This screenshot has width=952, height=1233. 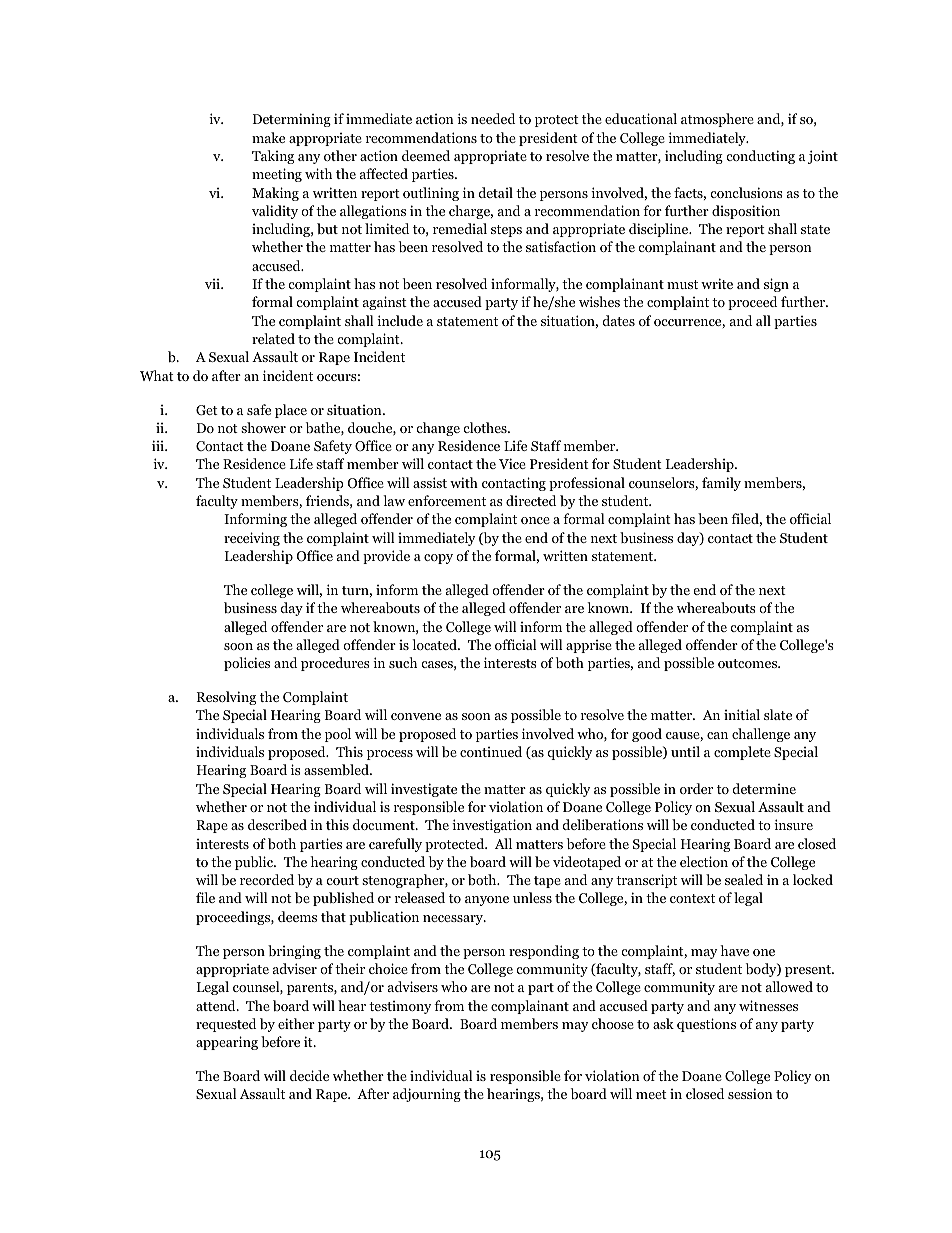 What do you see at coordinates (760, 157) in the screenshot?
I see `conducting` at bounding box center [760, 157].
